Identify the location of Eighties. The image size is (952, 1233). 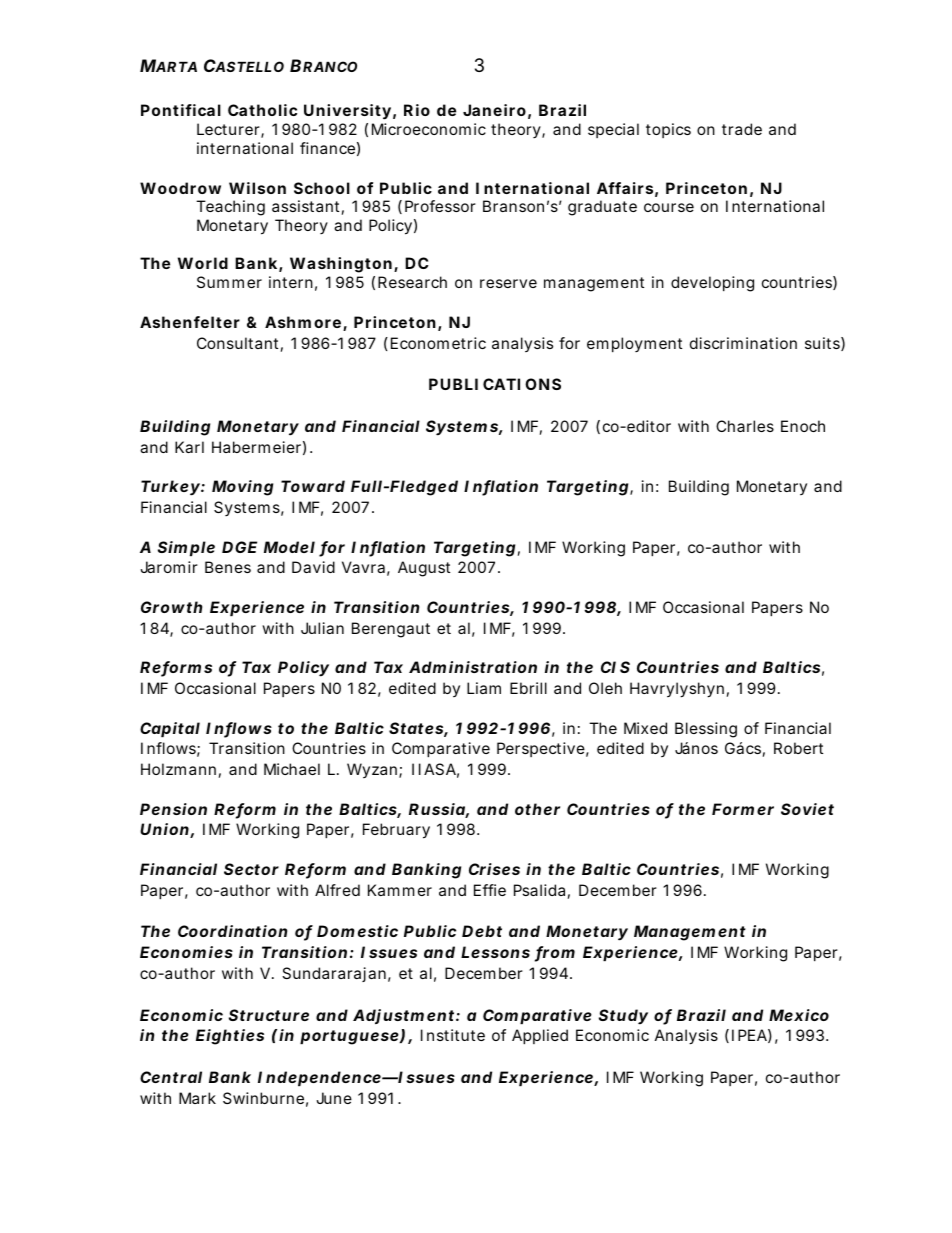
(230, 1037).
